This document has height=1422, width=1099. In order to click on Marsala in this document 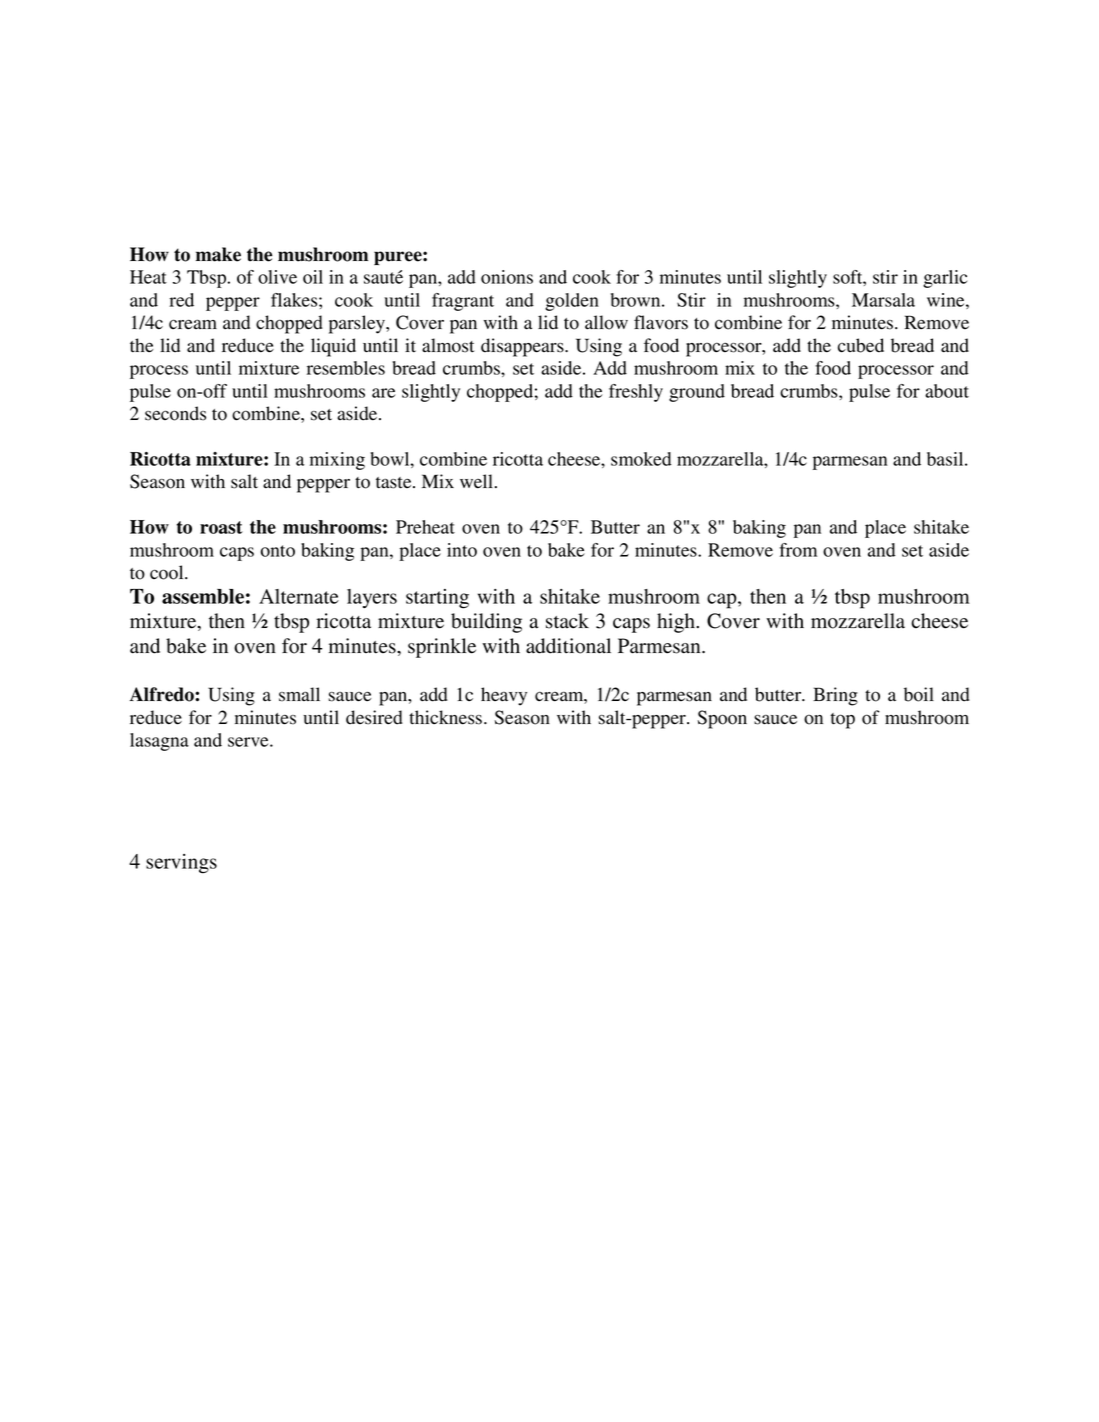, I will do `click(883, 300)`.
